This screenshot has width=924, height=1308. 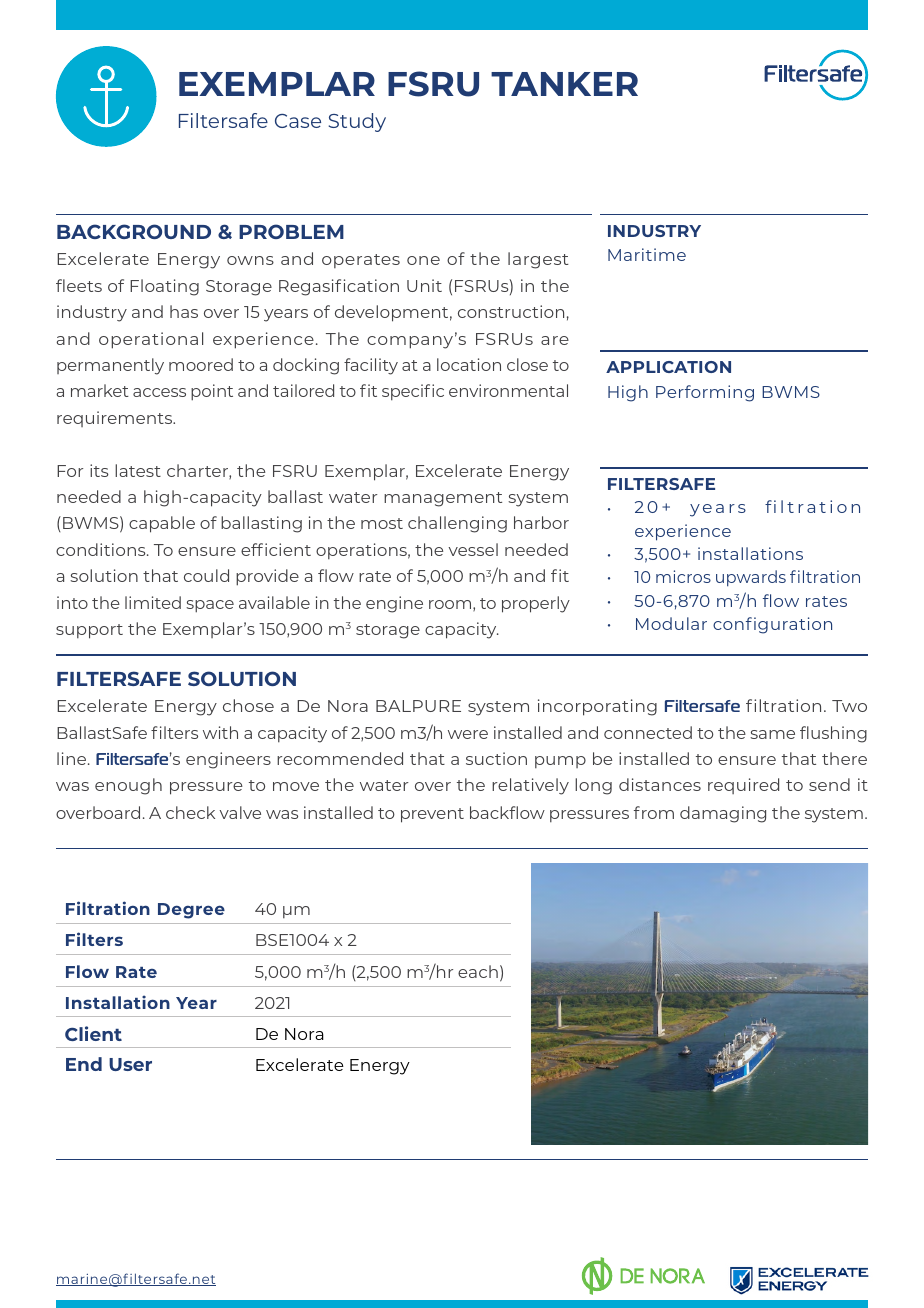 What do you see at coordinates (705, 393) in the screenshot?
I see `Performing` at bounding box center [705, 393].
